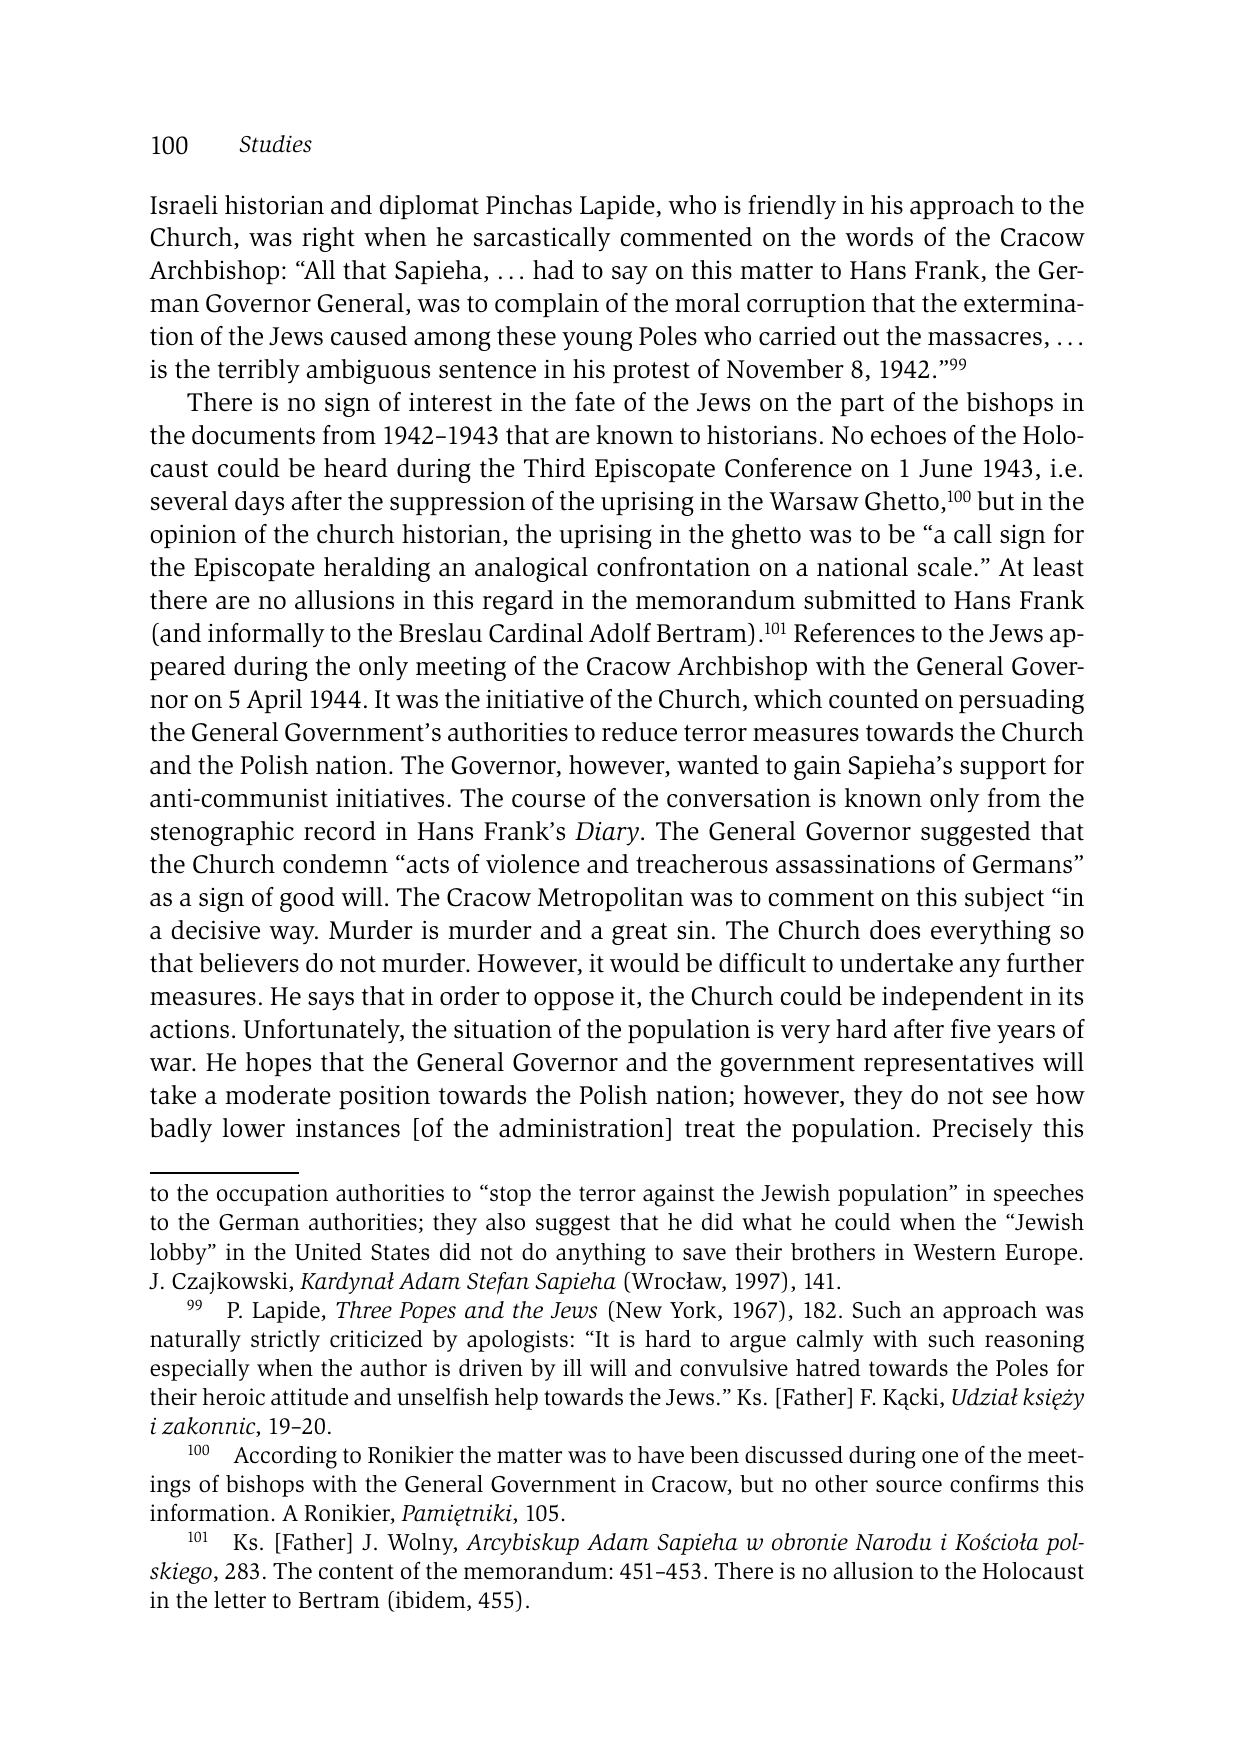  I want to click on confirms, so click(994, 1484).
